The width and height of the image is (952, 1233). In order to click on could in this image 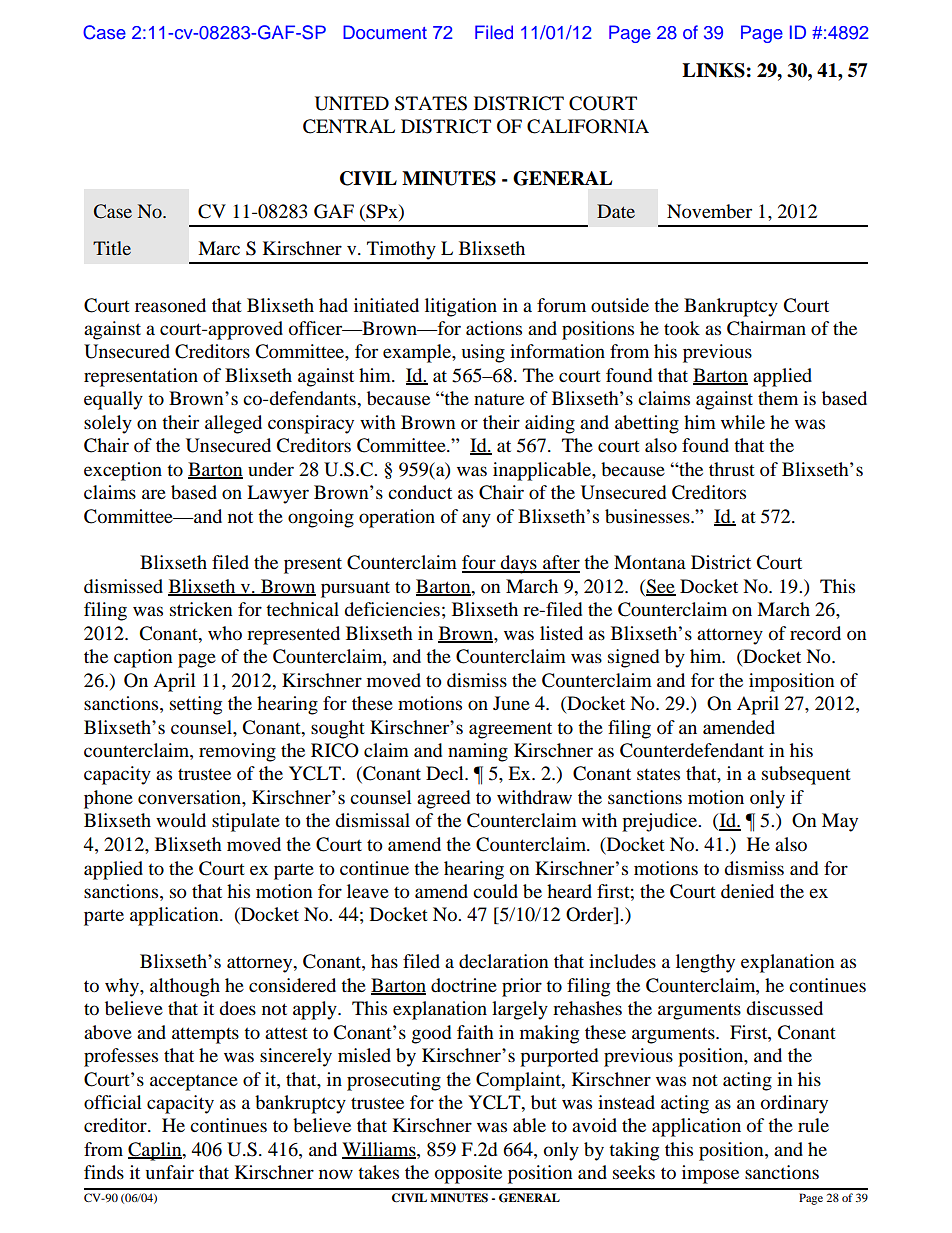, I will do `click(495, 891)`.
